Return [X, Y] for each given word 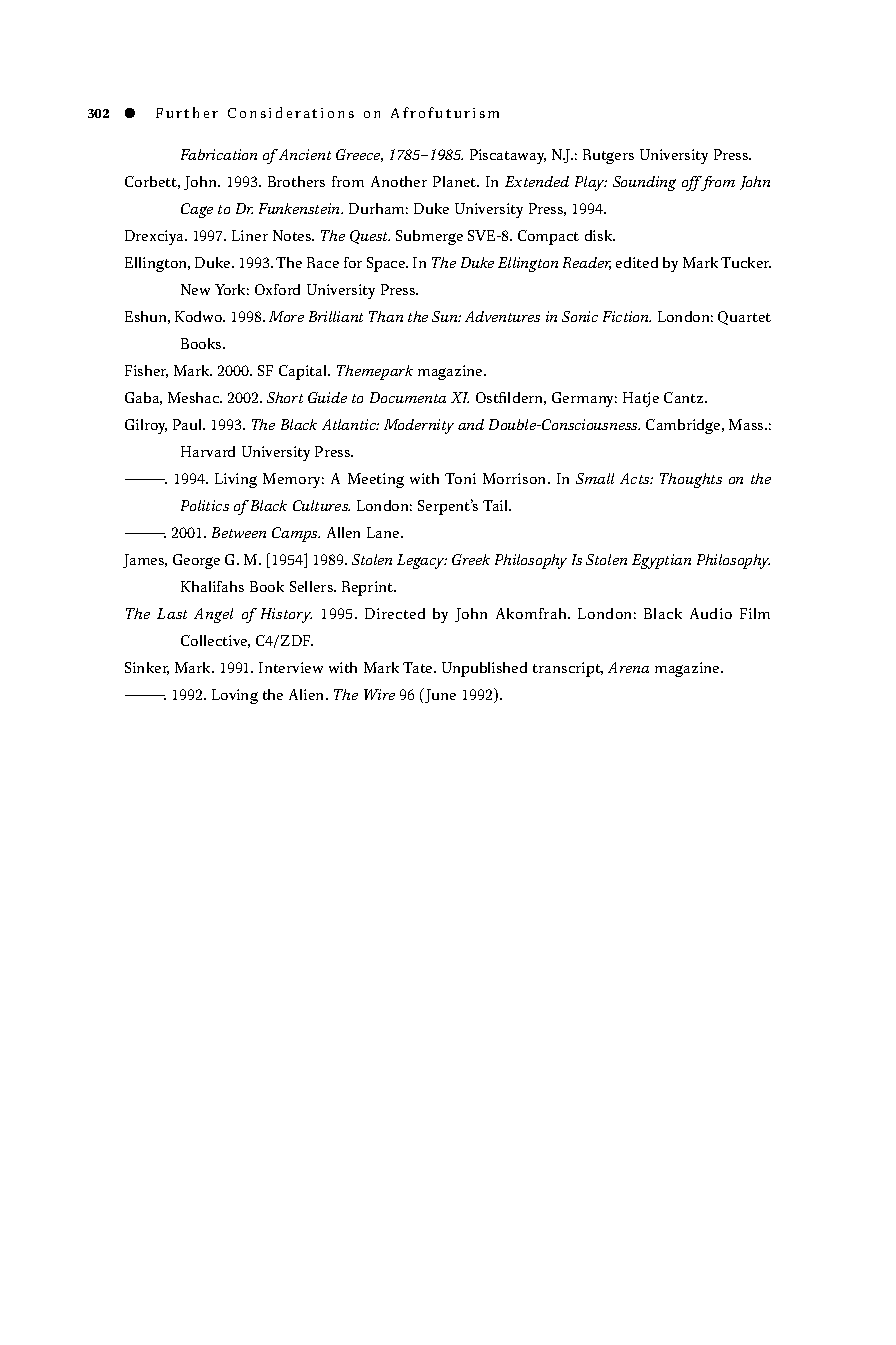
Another [399, 181]
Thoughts [691, 480]
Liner [250, 235]
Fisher [146, 371]
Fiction [627, 316]
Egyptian [661, 561]
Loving [235, 696]
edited [637, 262]
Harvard [208, 451]
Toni [460, 478]
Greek [471, 559]
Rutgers [608, 156]
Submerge [429, 237]
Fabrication [219, 154]
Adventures [502, 316]
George [196, 561]
